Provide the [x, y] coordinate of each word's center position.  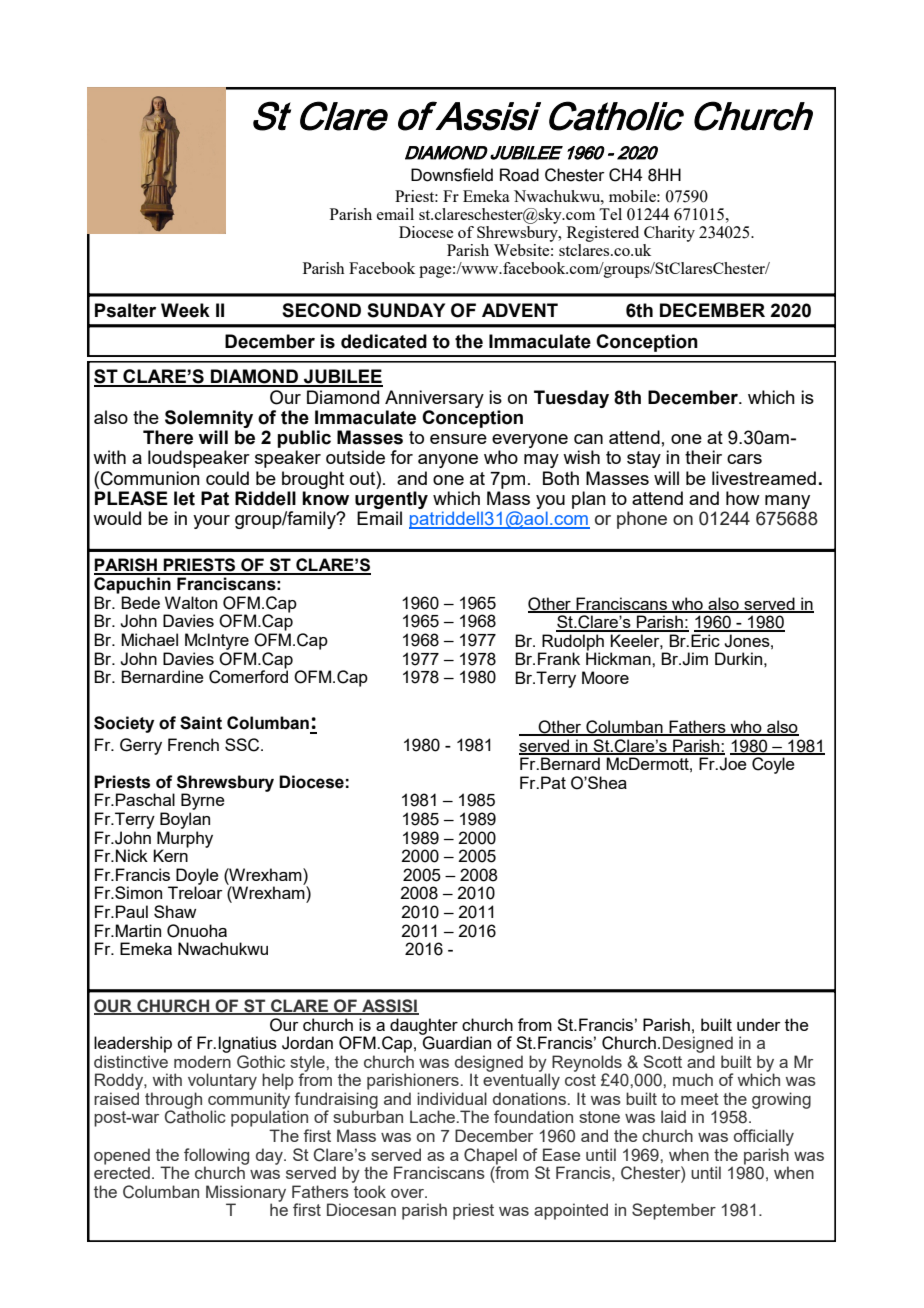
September [674, 1211]
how [743, 498]
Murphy [184, 840]
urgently [391, 500]
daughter [423, 1027]
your [211, 522]
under [759, 1024]
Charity [669, 234]
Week [185, 310]
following [216, 1157]
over [409, 1193]
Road [519, 175]
